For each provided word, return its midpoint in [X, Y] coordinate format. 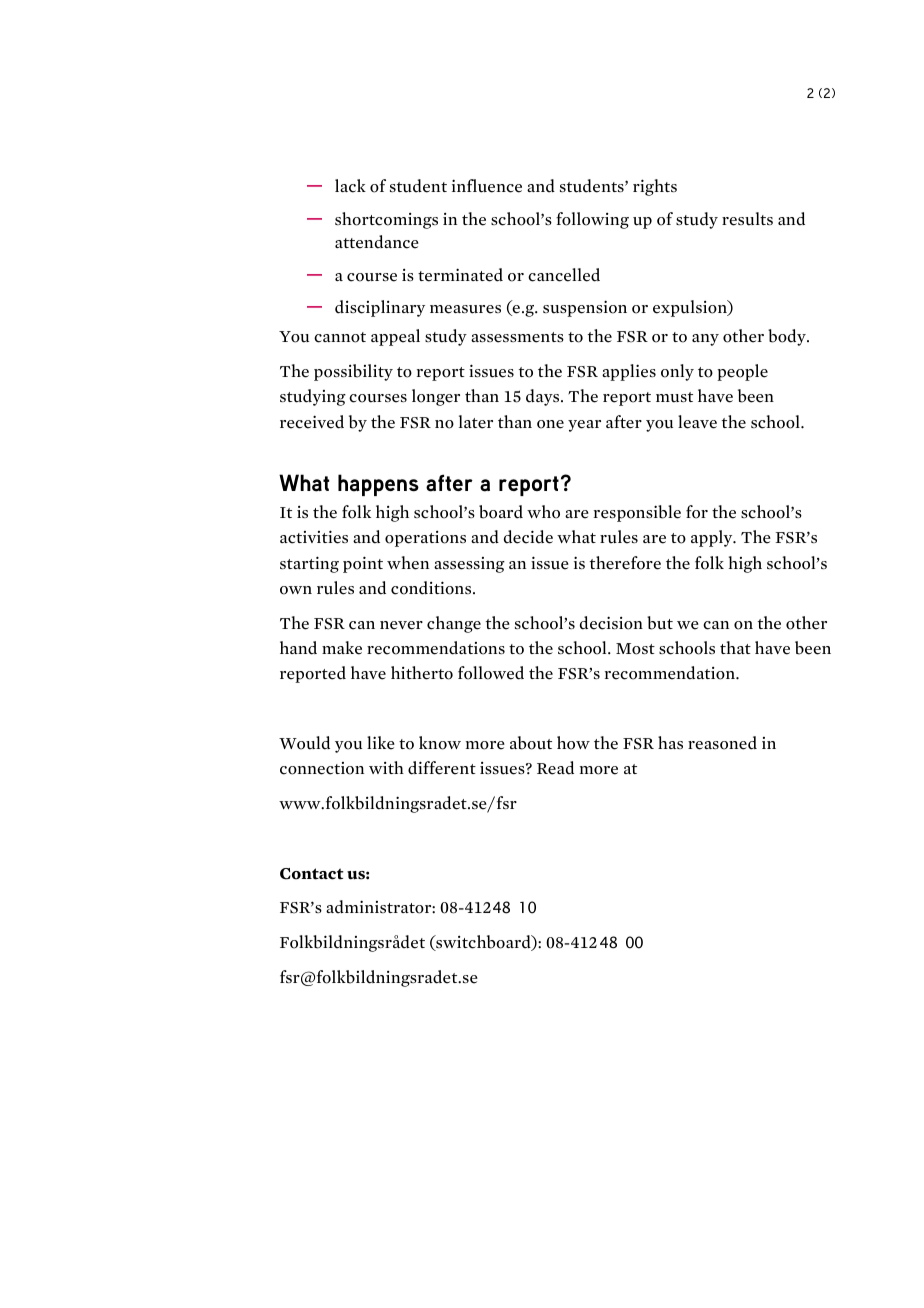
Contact [312, 874]
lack [350, 186]
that [735, 647]
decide [528, 537]
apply [713, 538]
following [592, 220]
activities [314, 537]
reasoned [722, 743]
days [544, 397]
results [747, 219]
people [742, 372]
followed [491, 673]
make [342, 648]
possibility [353, 372]
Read [555, 768]
